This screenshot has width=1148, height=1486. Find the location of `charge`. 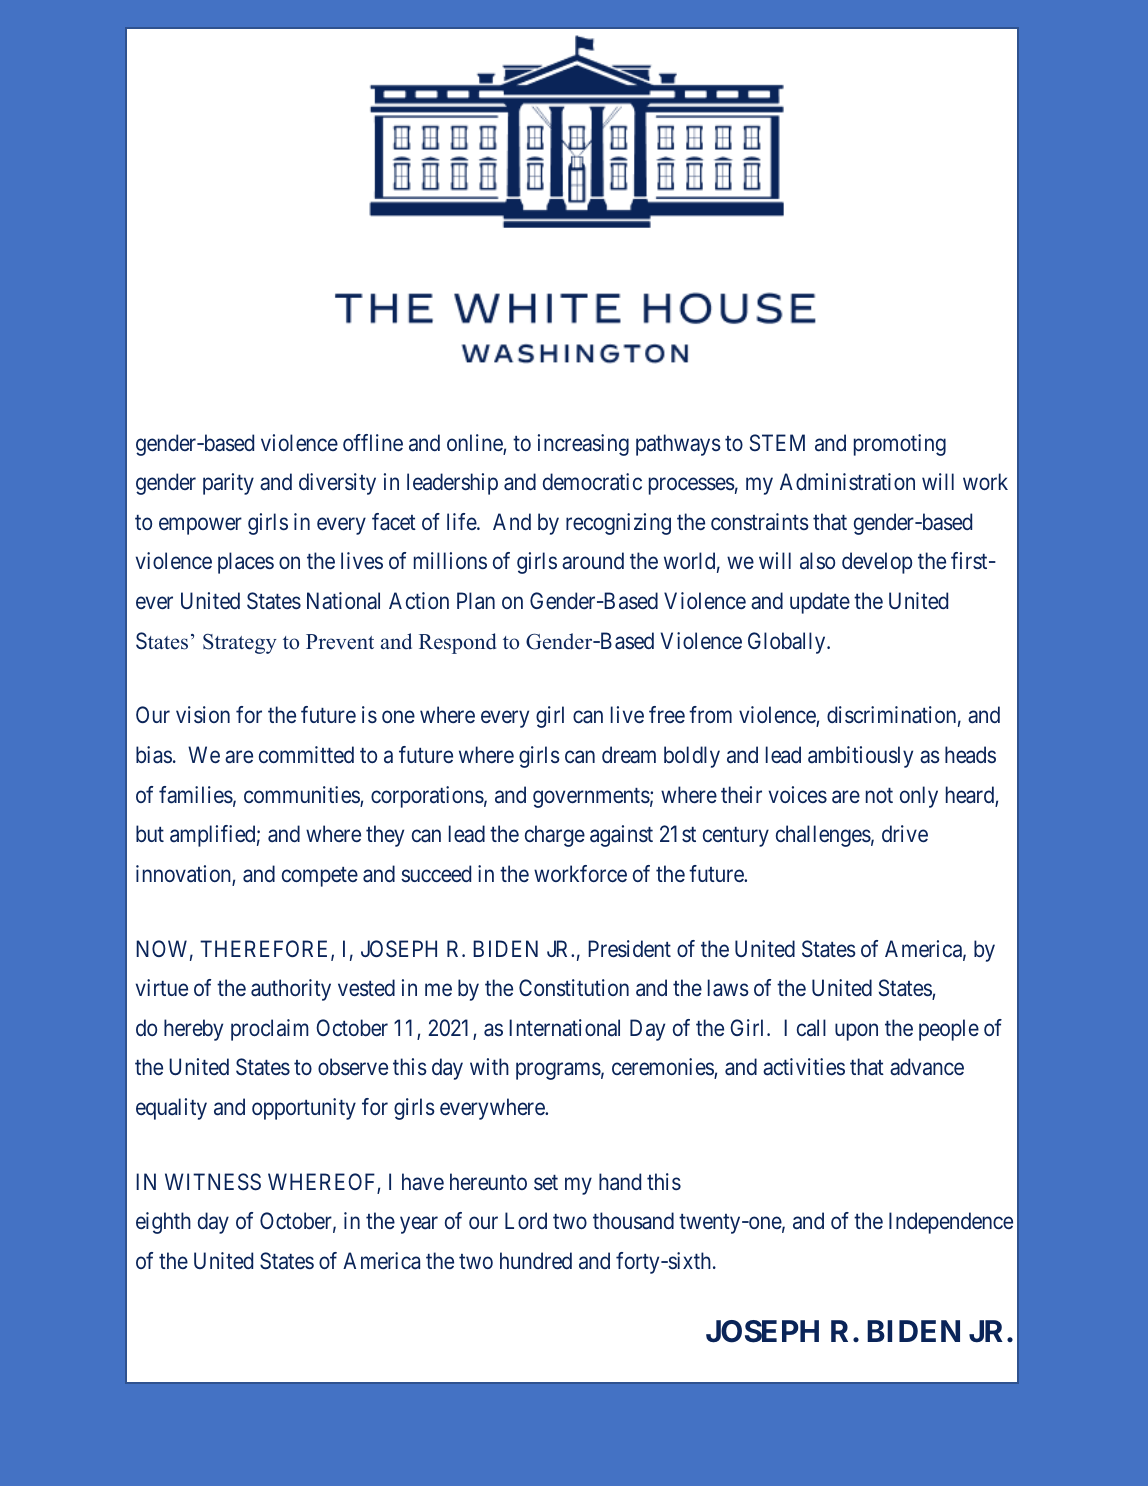

charge is located at coordinates (555, 836).
